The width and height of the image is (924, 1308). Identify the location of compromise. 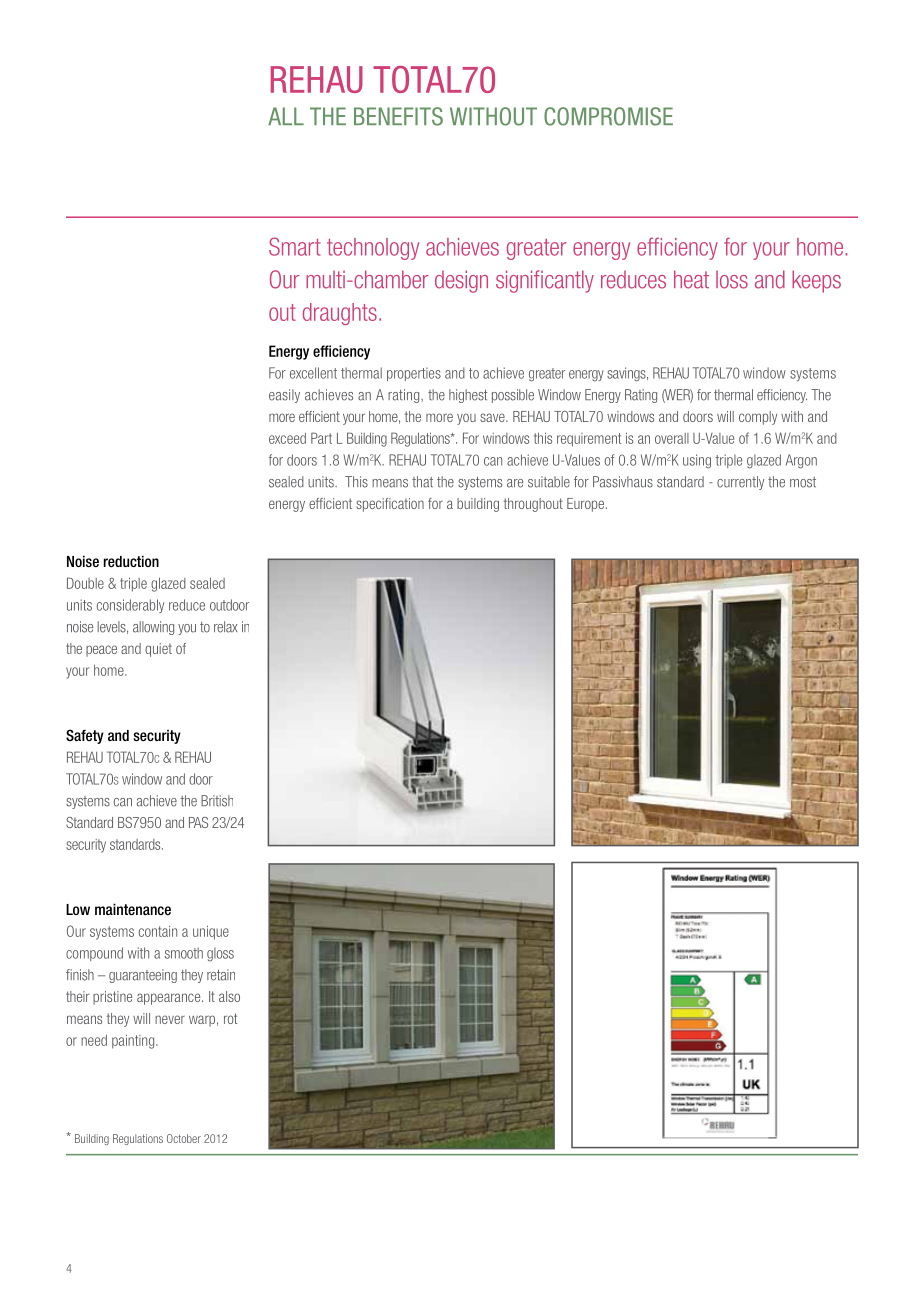
(608, 116).
